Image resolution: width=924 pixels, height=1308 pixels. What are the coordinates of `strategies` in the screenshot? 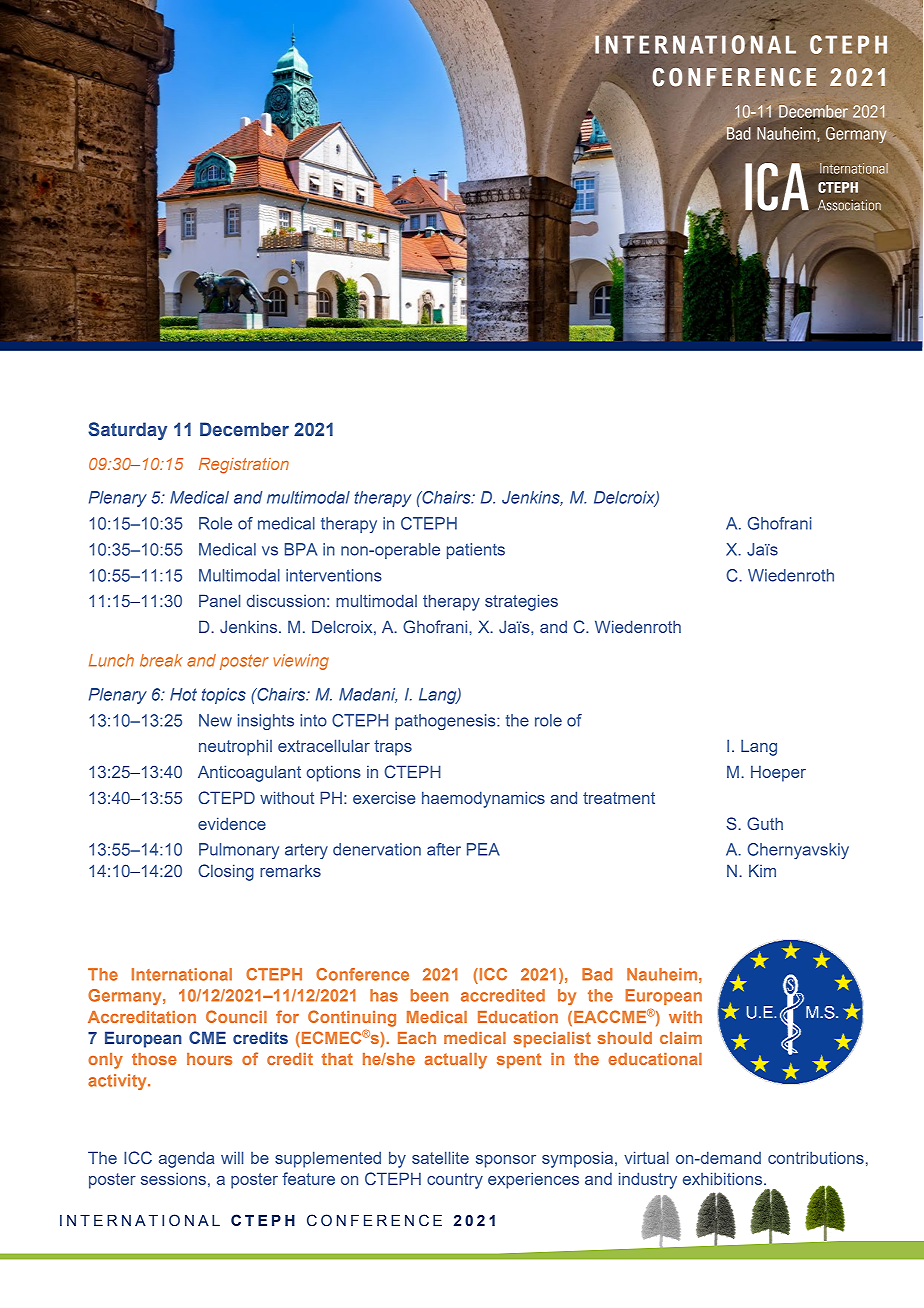 It's located at (521, 602).
